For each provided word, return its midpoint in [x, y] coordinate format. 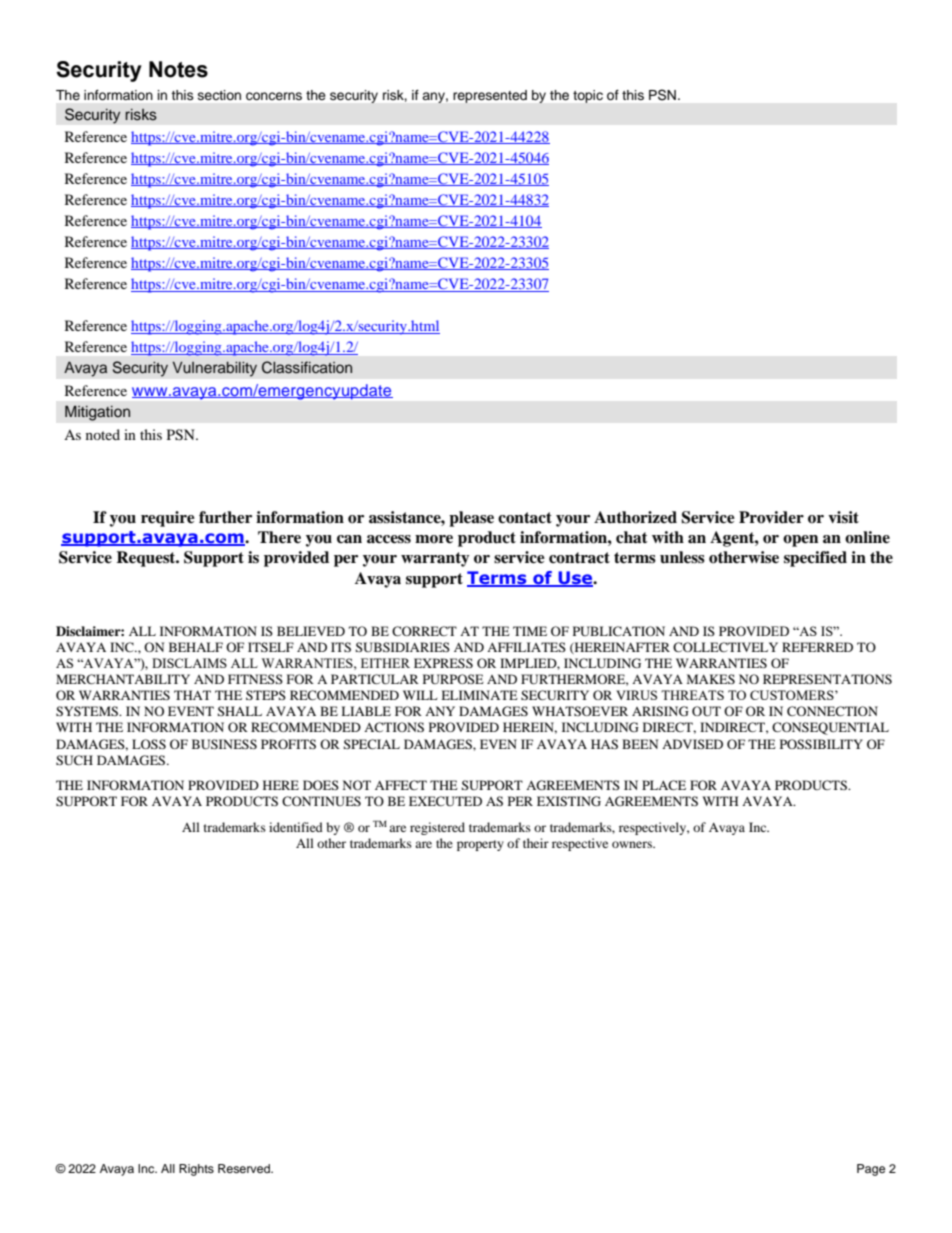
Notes [178, 69]
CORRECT [424, 631]
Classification [307, 367]
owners [633, 844]
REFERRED [817, 647]
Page [871, 1170]
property [480, 845]
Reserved [245, 1168]
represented [490, 96]
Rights [196, 1170]
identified [296, 827]
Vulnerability [214, 369]
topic [588, 96]
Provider [771, 517]
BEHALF [196, 647]
